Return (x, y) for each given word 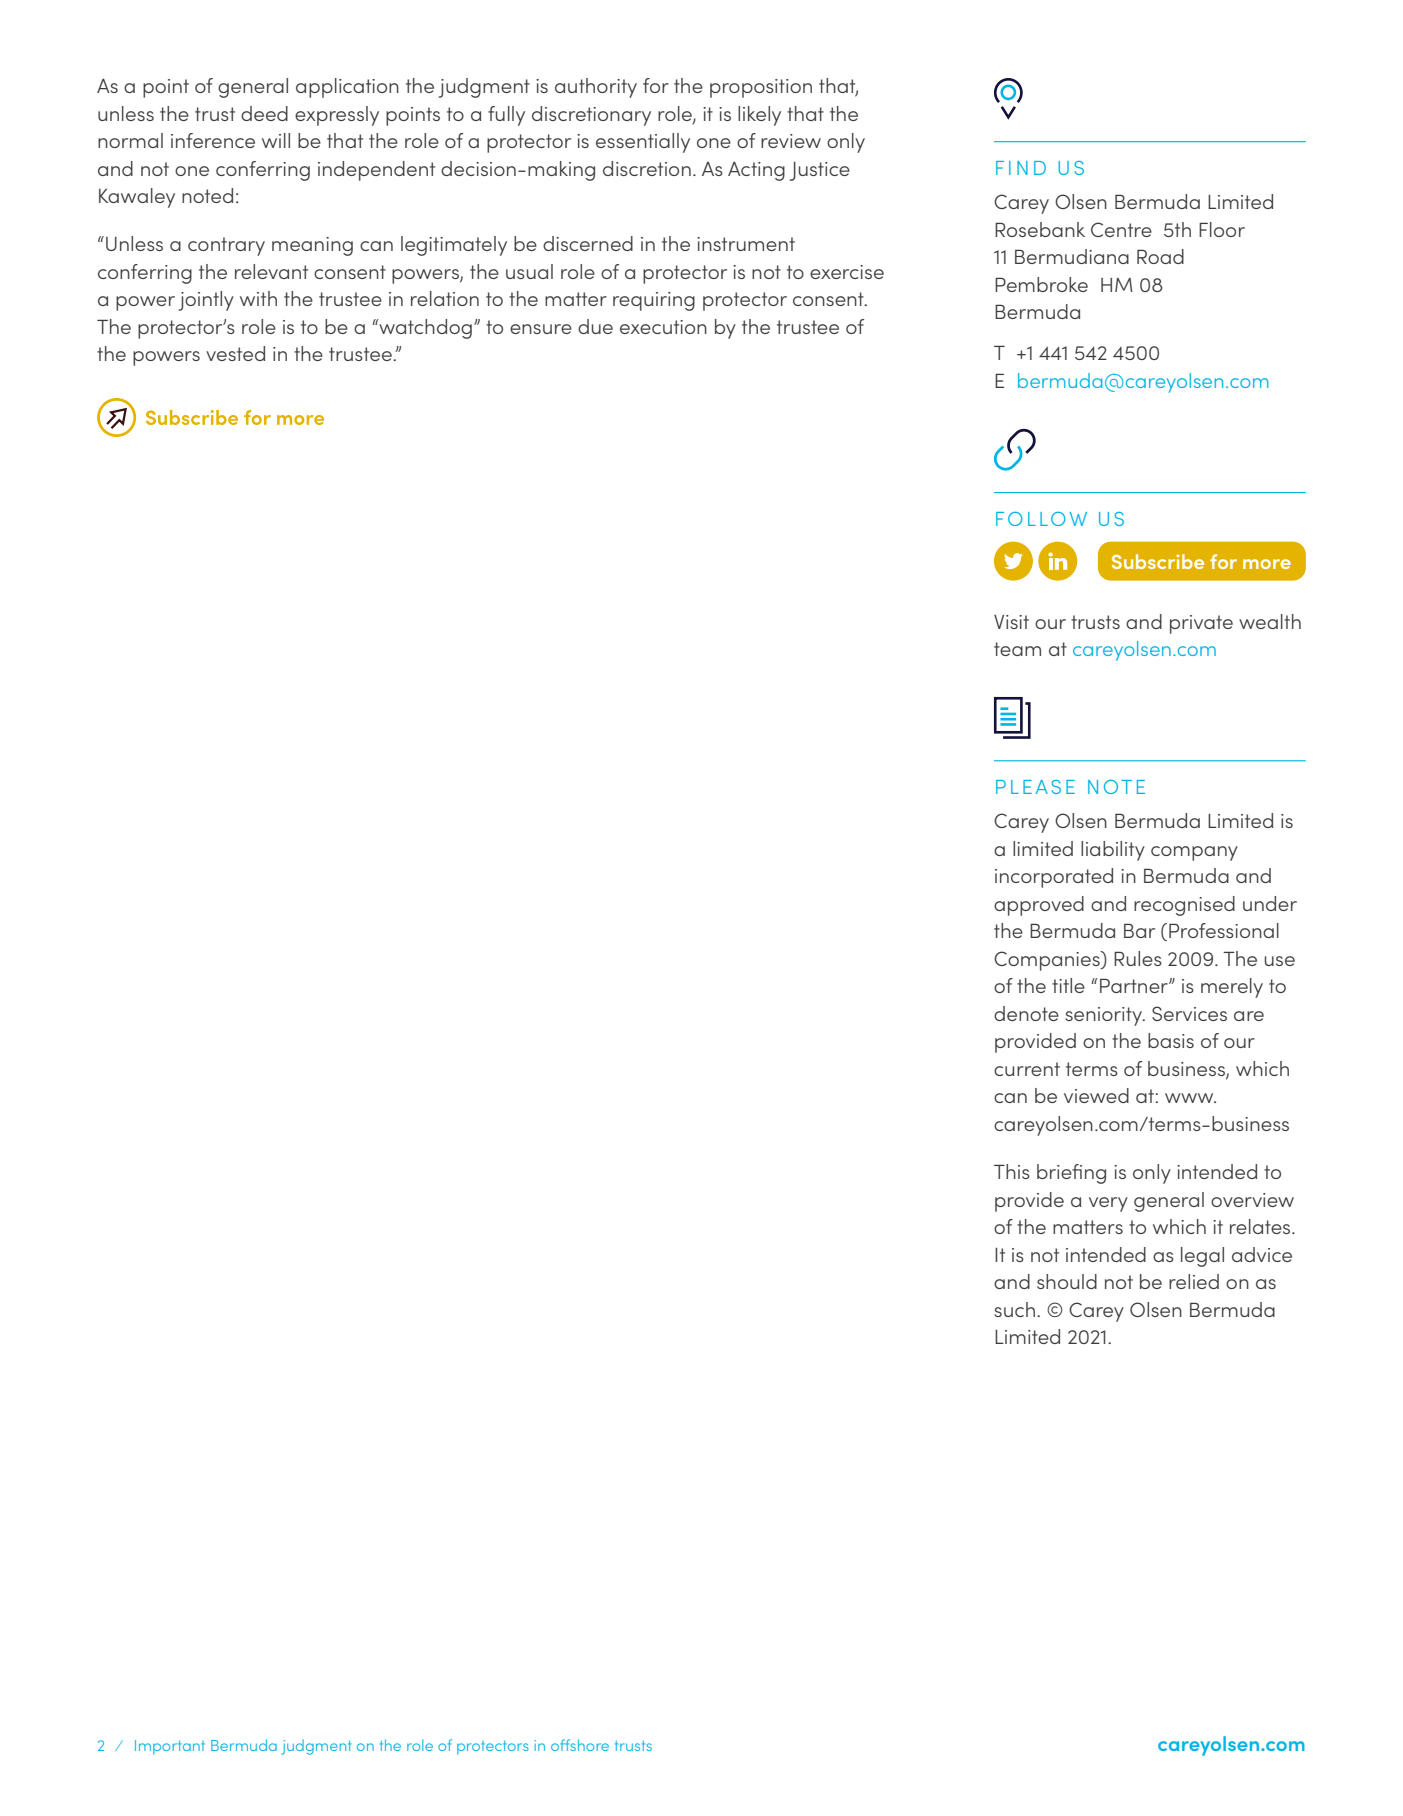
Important (170, 1747)
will (276, 140)
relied (1194, 1281)
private (1201, 624)
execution (663, 327)
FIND (1021, 168)
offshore (580, 1745)
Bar (1139, 930)
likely (759, 116)
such (1016, 1309)
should (1067, 1281)
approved (1039, 906)
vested (235, 353)
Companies (1048, 961)
